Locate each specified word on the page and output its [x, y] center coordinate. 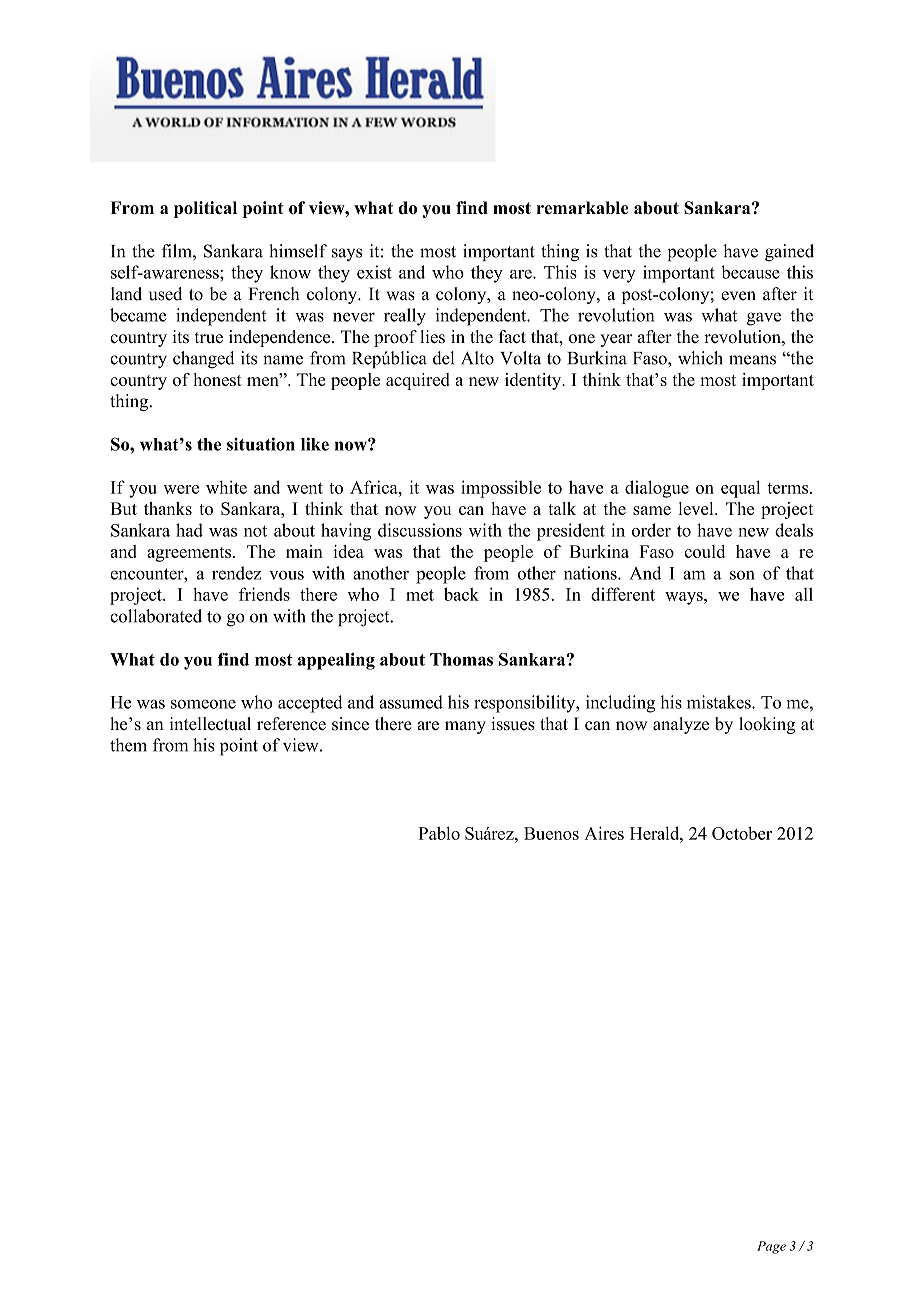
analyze [681, 725]
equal [740, 489]
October [742, 833]
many [465, 727]
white [226, 487]
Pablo [439, 833]
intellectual [210, 724]
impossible [501, 489]
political [205, 209]
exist [374, 272]
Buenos [551, 833]
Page [771, 1247]
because [750, 272]
